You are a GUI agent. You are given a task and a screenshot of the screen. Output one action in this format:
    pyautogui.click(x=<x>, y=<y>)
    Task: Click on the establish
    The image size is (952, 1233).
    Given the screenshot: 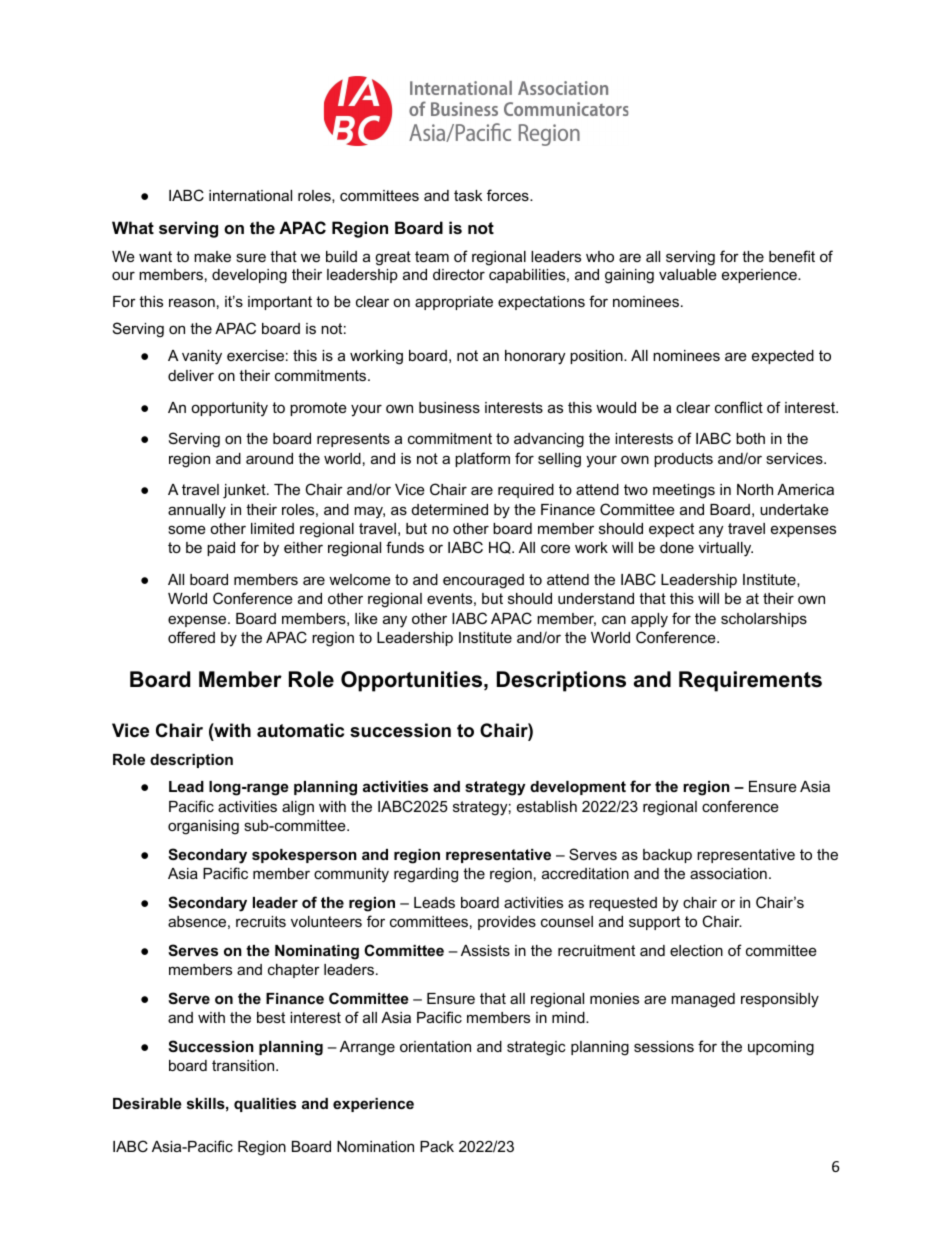 What is the action you would take?
    pyautogui.click(x=547, y=806)
